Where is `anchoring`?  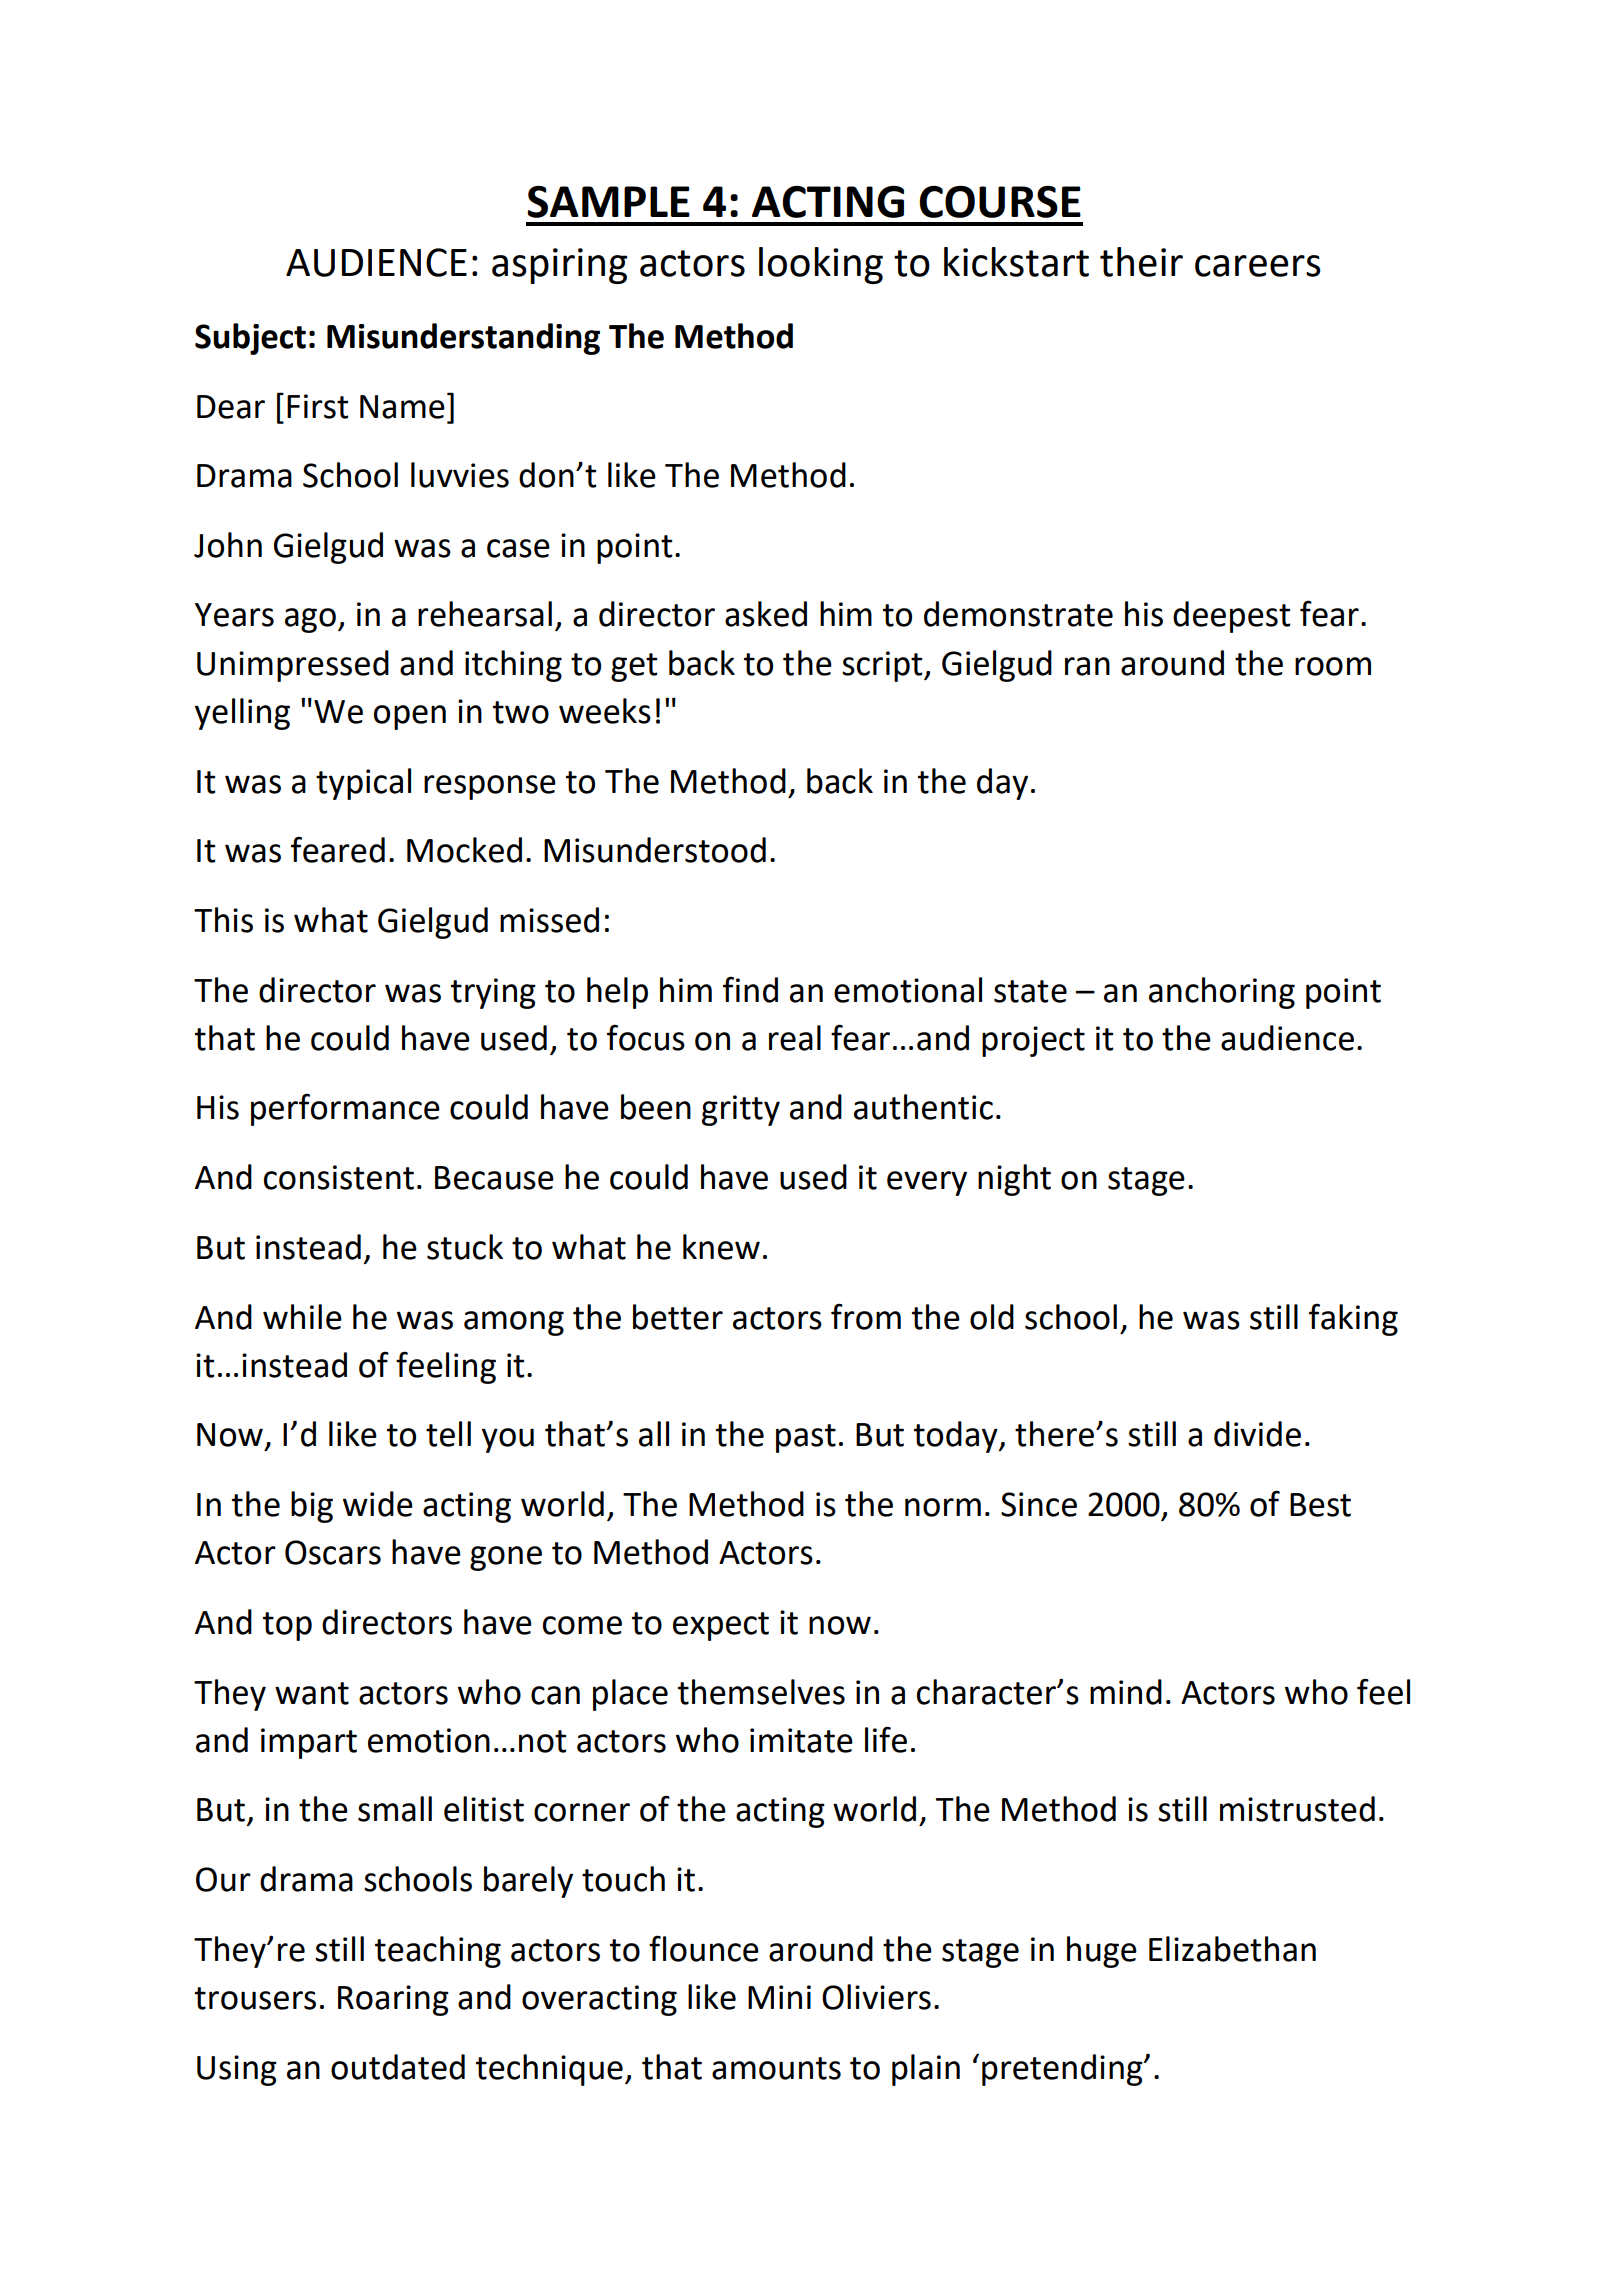
anchoring is located at coordinates (1222, 993).
